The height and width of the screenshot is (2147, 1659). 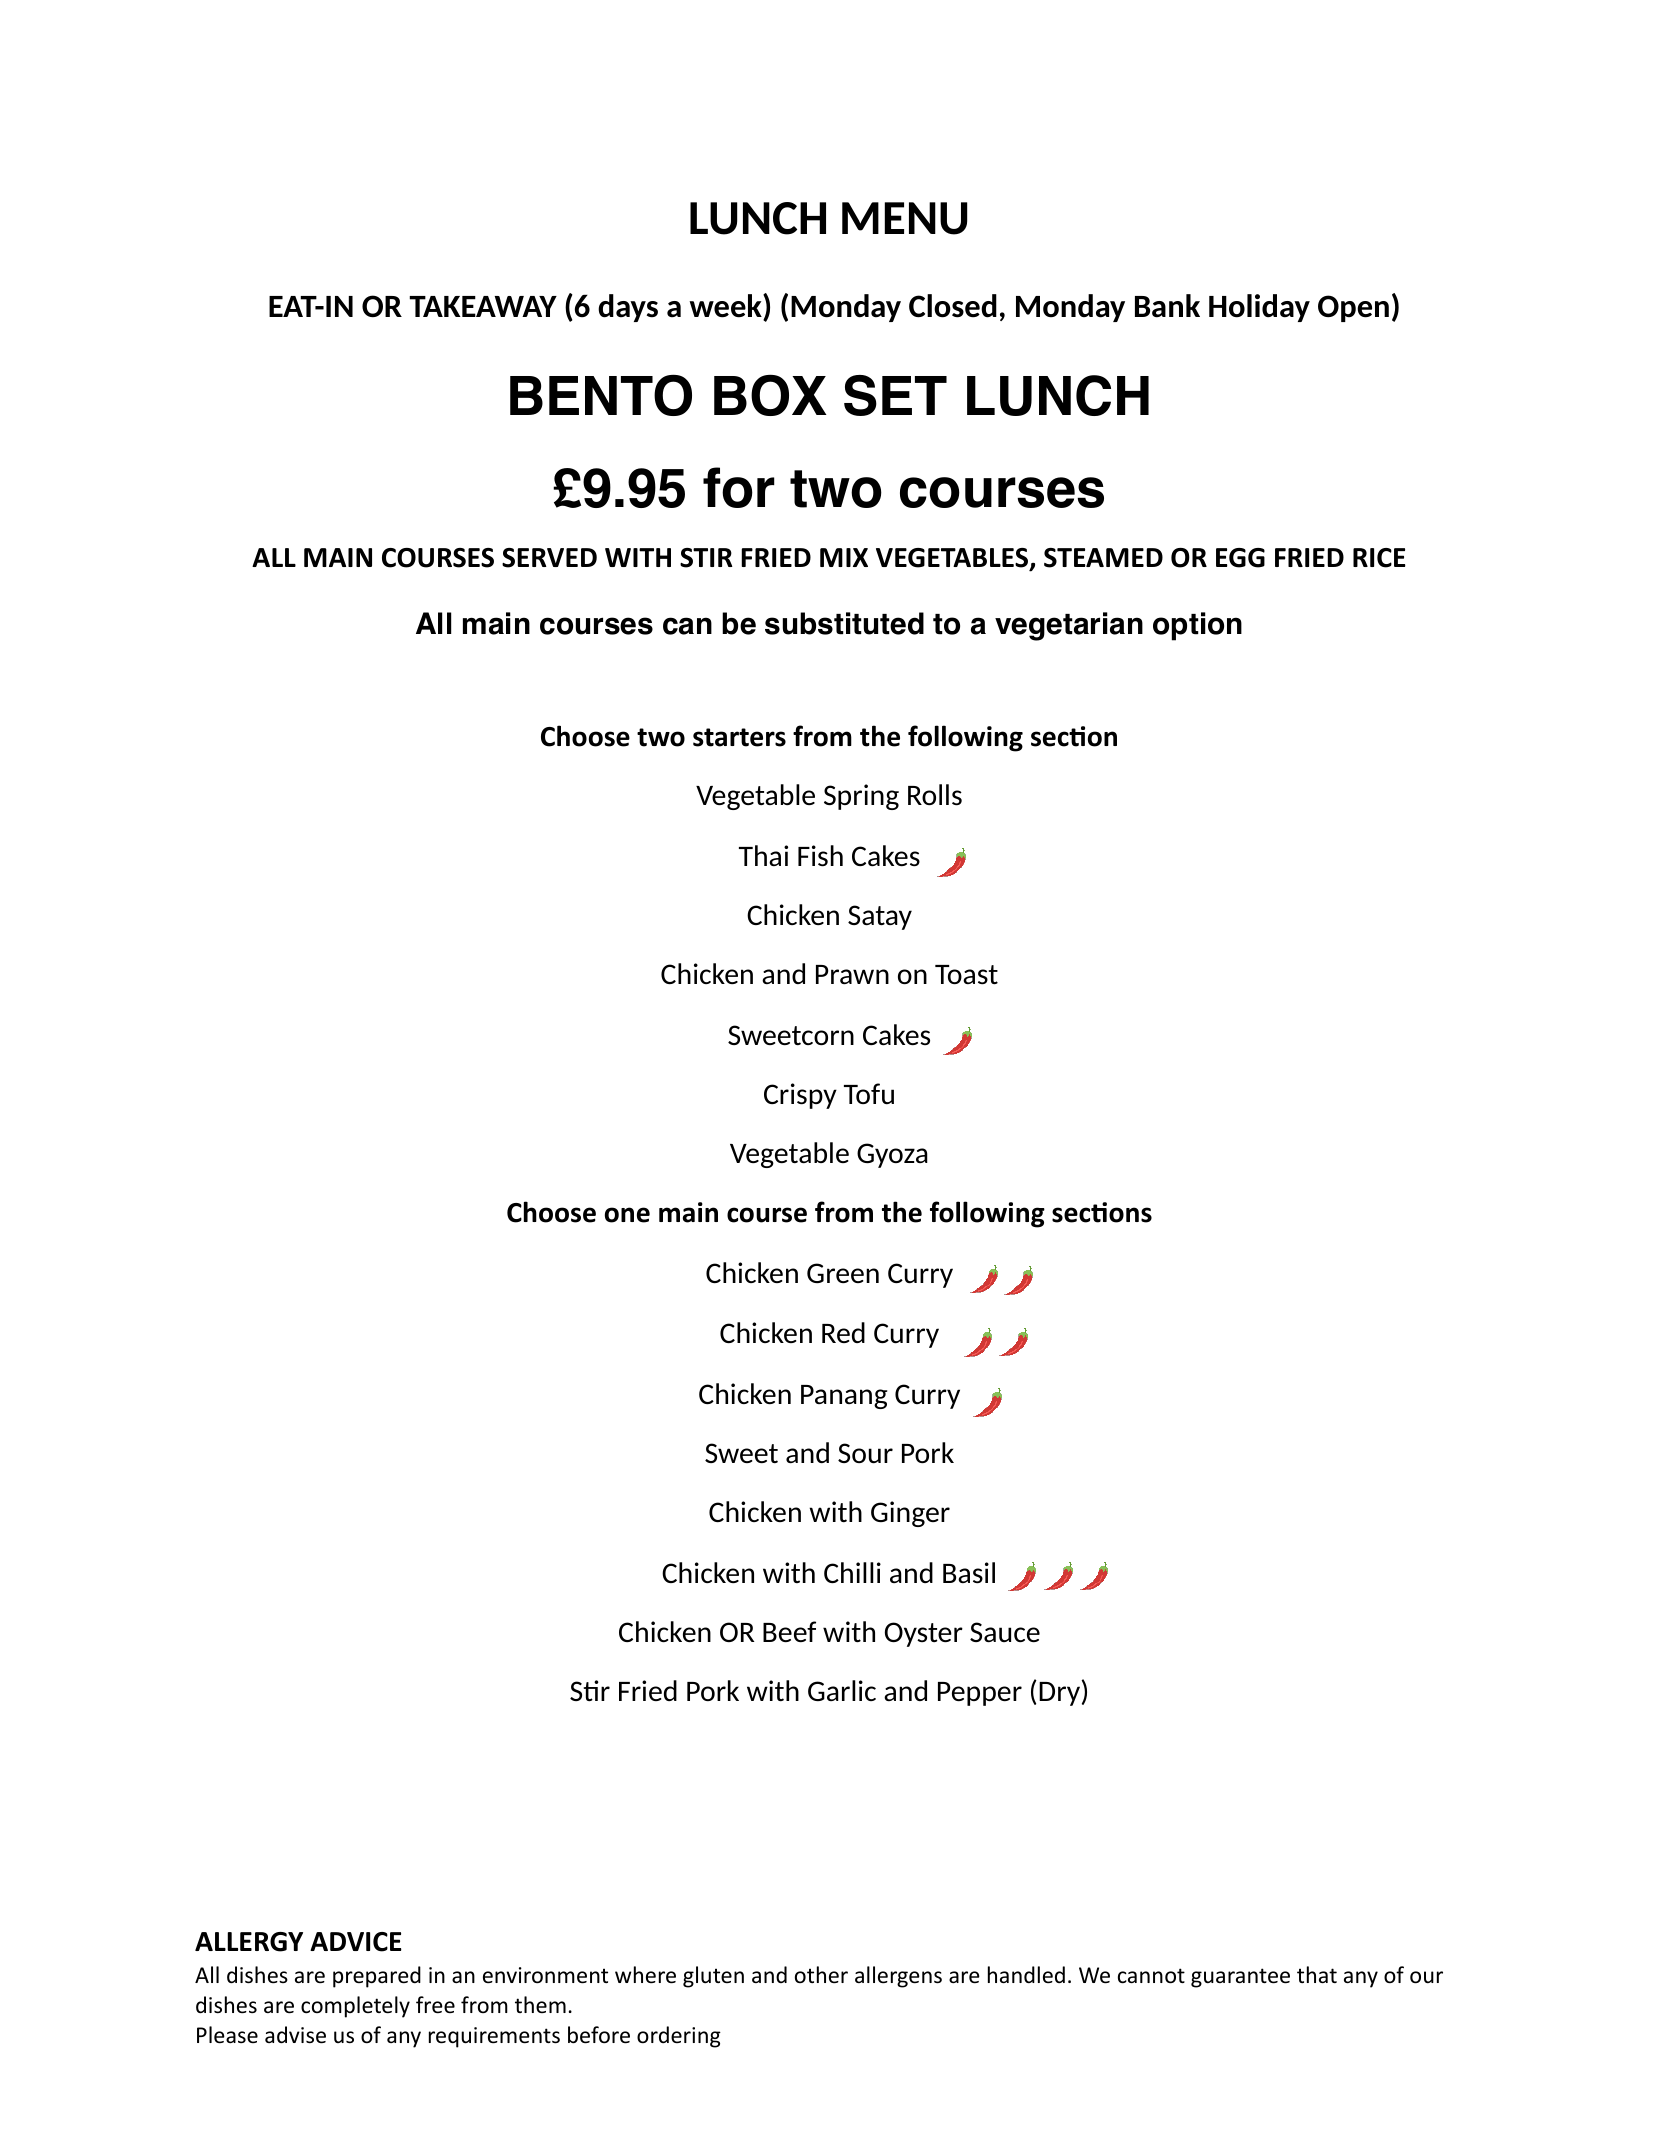 What do you see at coordinates (627, 1215) in the screenshot?
I see `one` at bounding box center [627, 1215].
